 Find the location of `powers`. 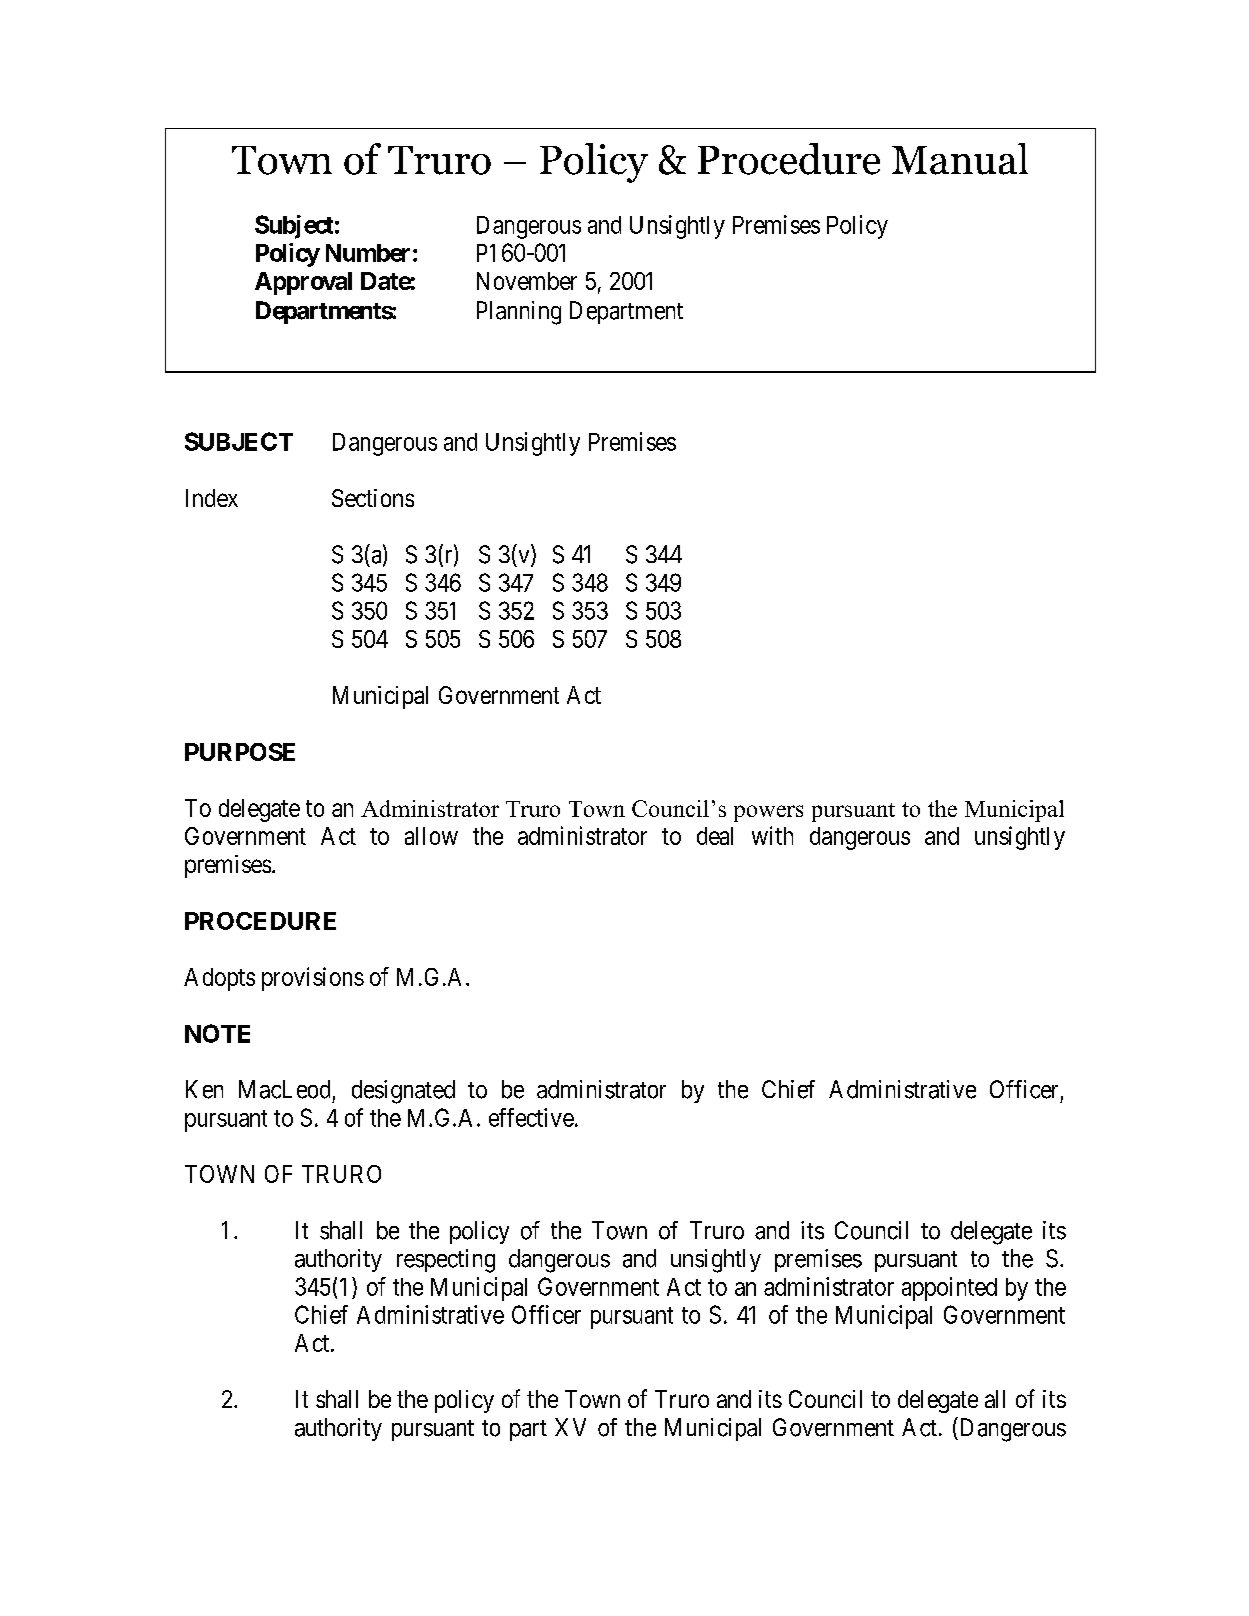

powers is located at coordinates (768, 813).
